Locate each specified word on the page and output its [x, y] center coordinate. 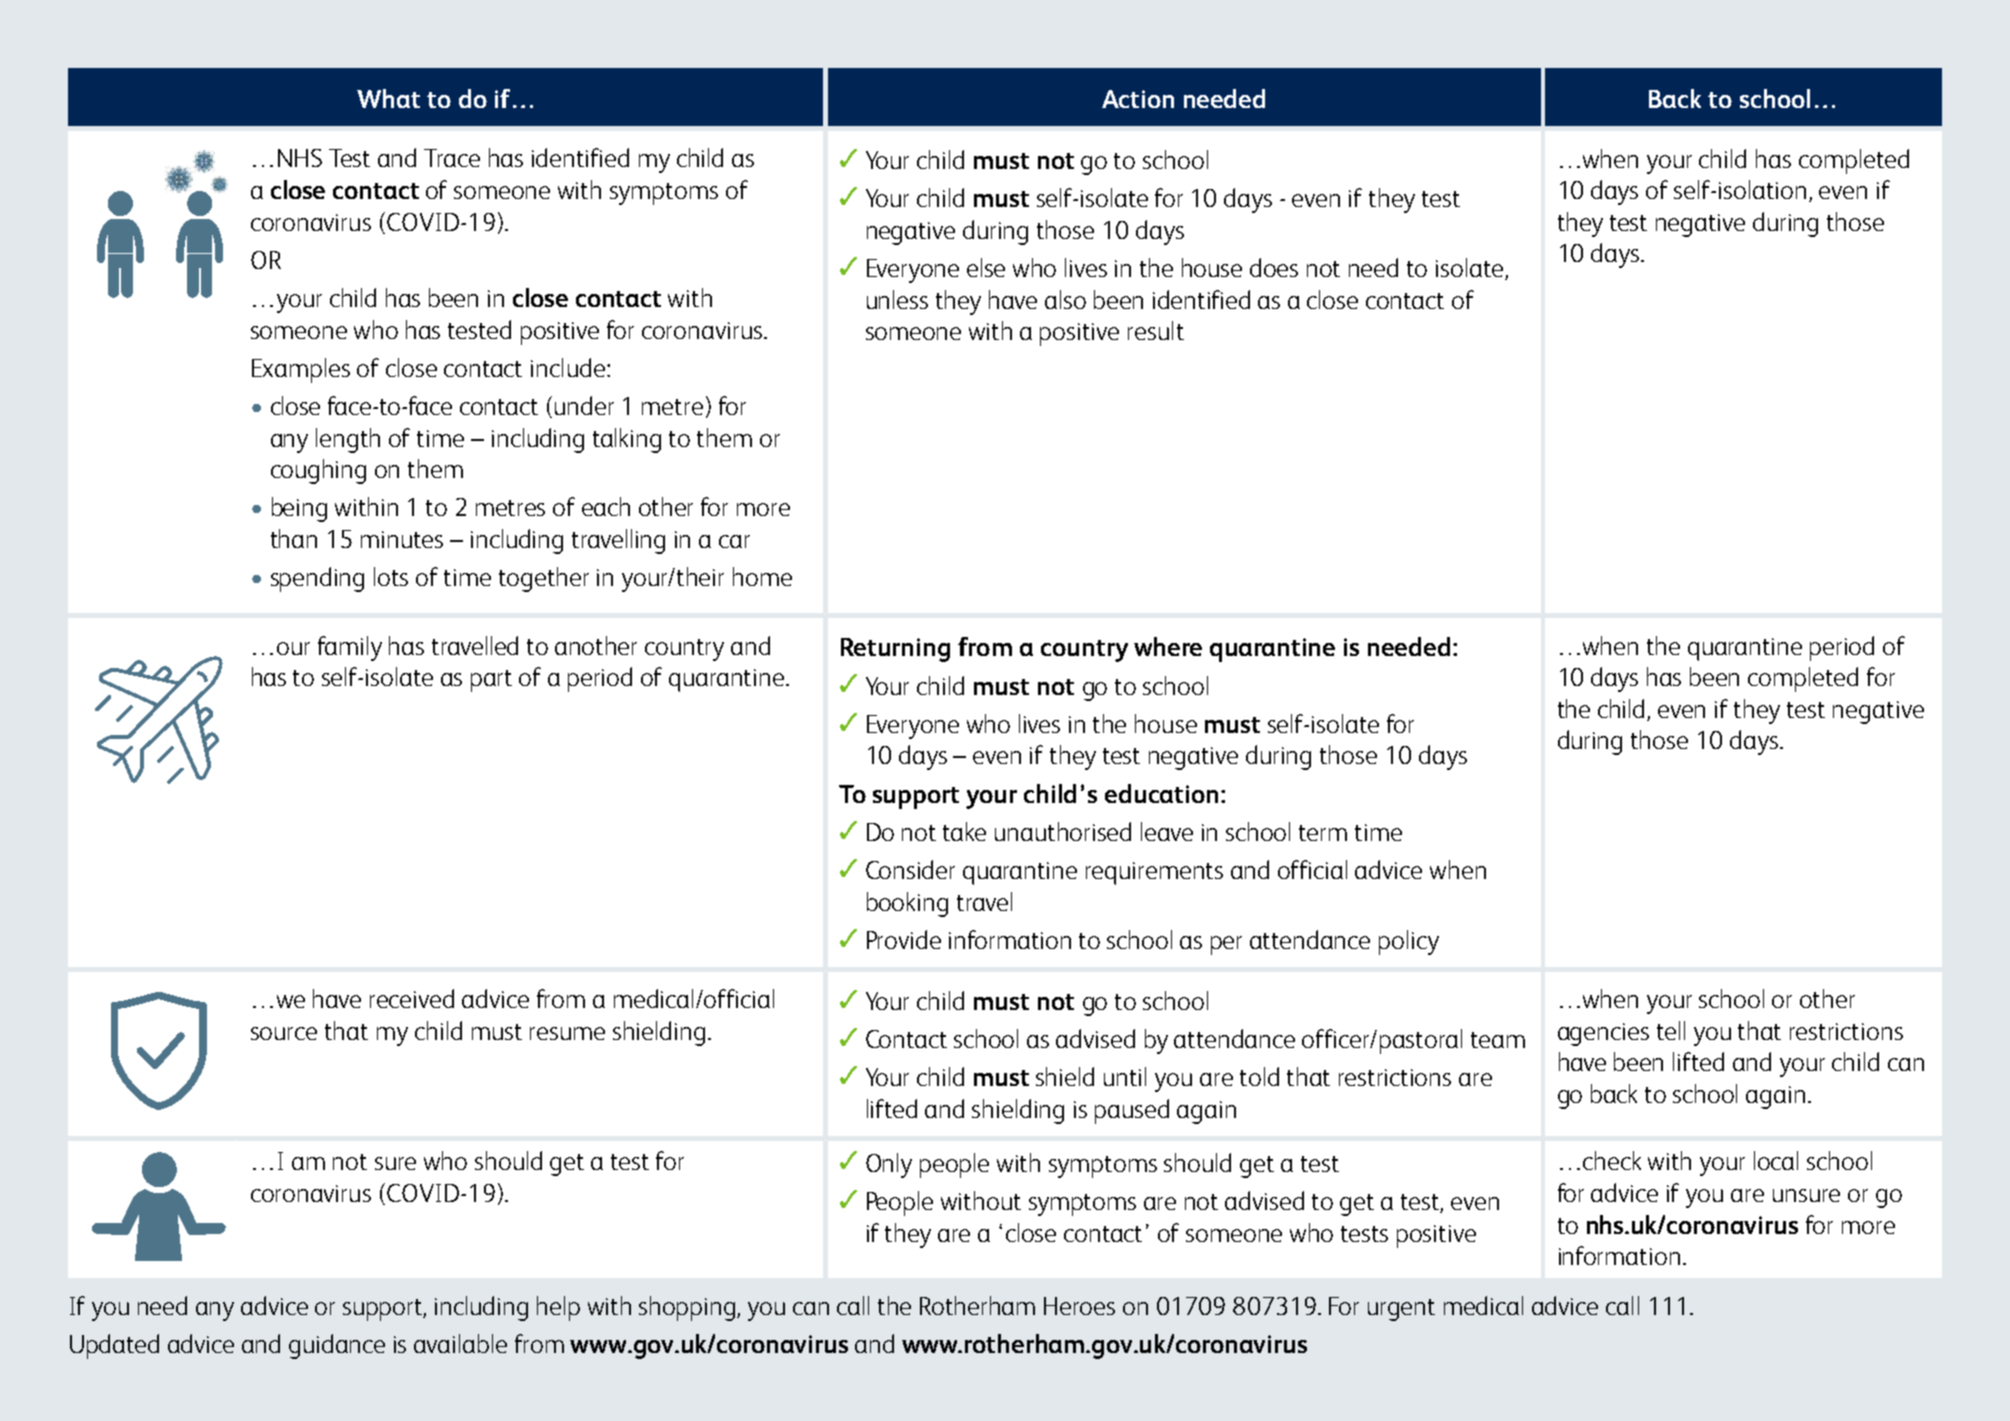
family [350, 648]
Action [1138, 99]
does [1274, 267]
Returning [895, 650]
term [1323, 833]
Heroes [1079, 1306]
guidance [337, 1346]
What [388, 98]
